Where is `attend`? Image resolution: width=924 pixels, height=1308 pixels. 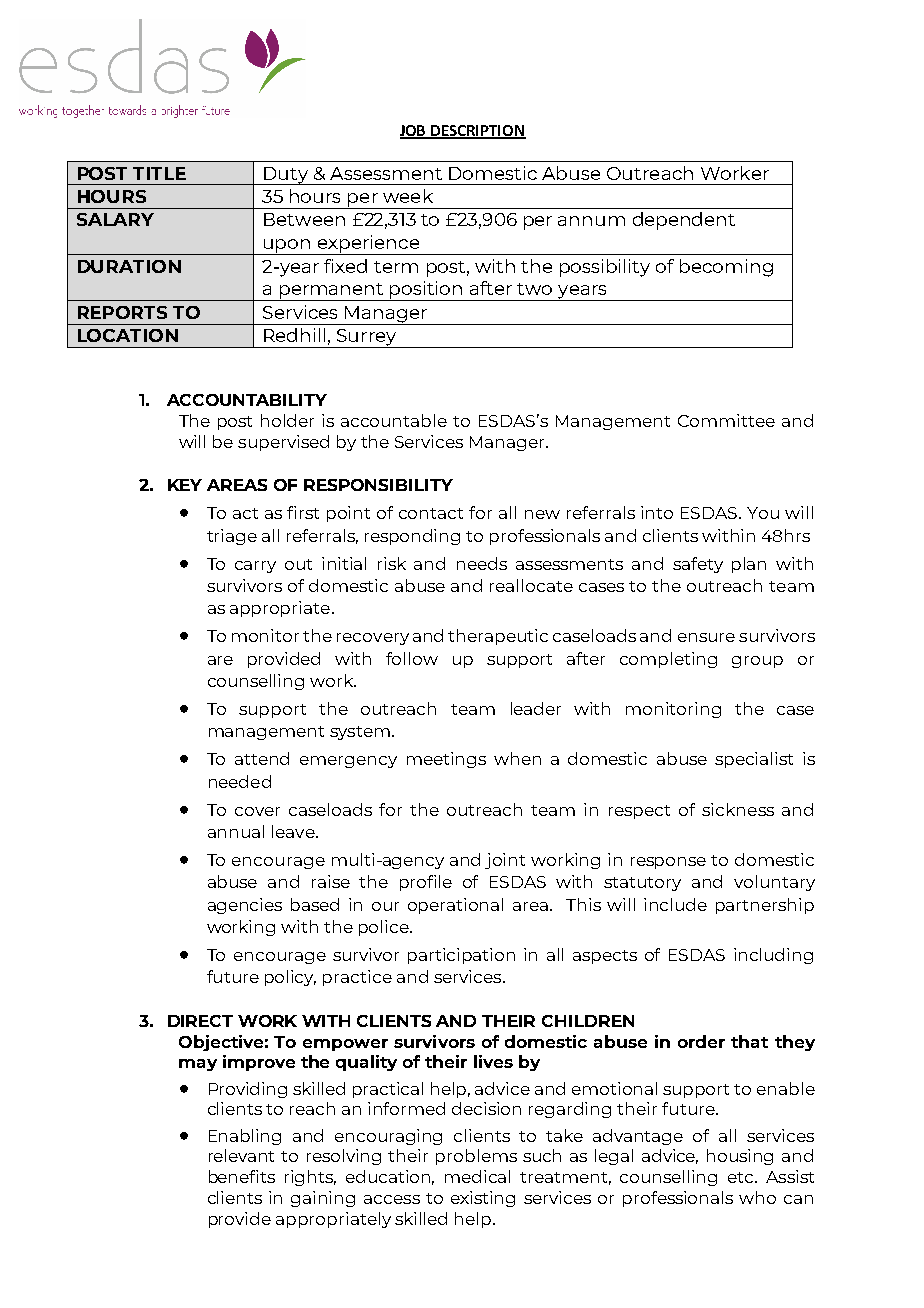
attend is located at coordinates (262, 758).
